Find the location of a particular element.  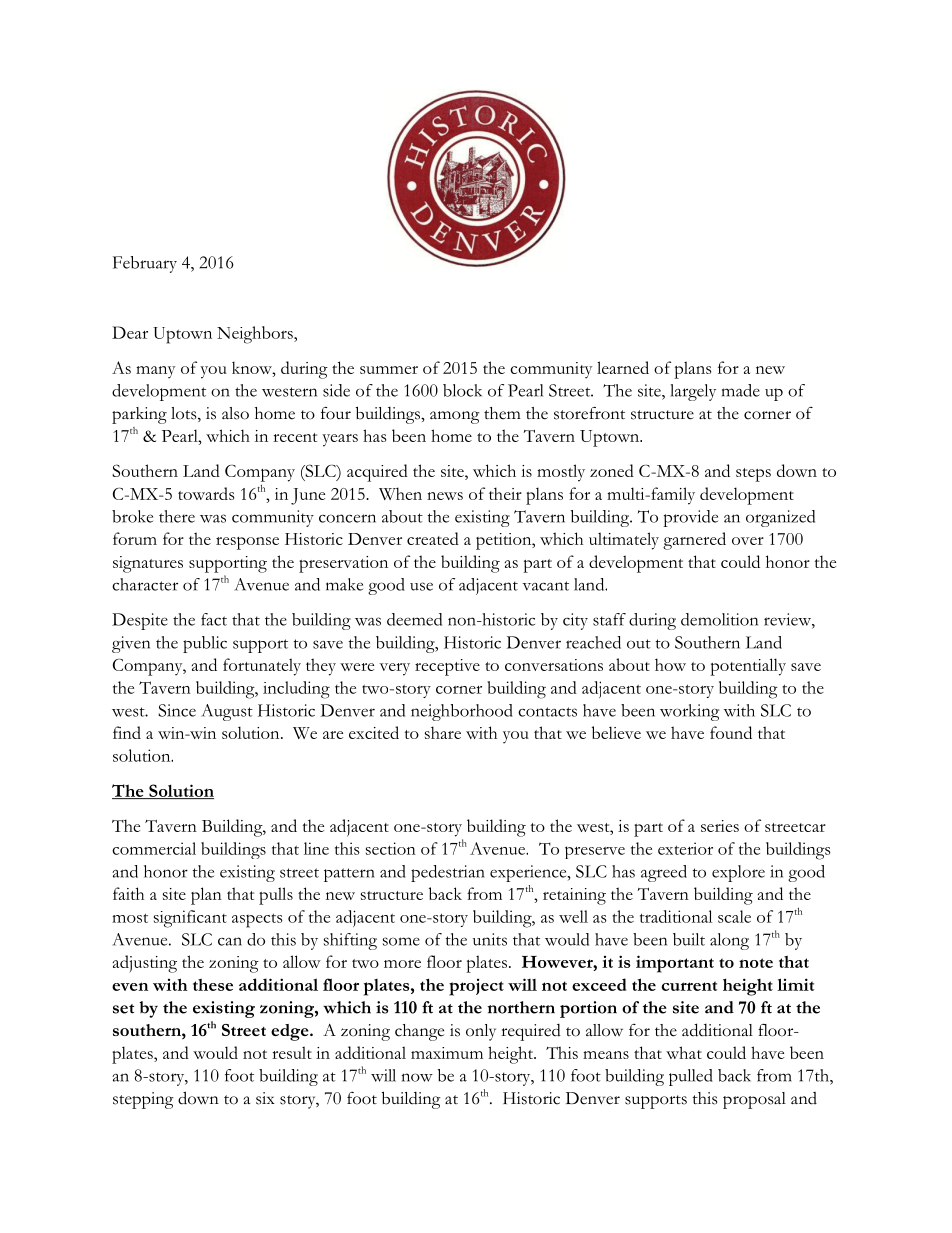

pulled is located at coordinates (691, 1077).
